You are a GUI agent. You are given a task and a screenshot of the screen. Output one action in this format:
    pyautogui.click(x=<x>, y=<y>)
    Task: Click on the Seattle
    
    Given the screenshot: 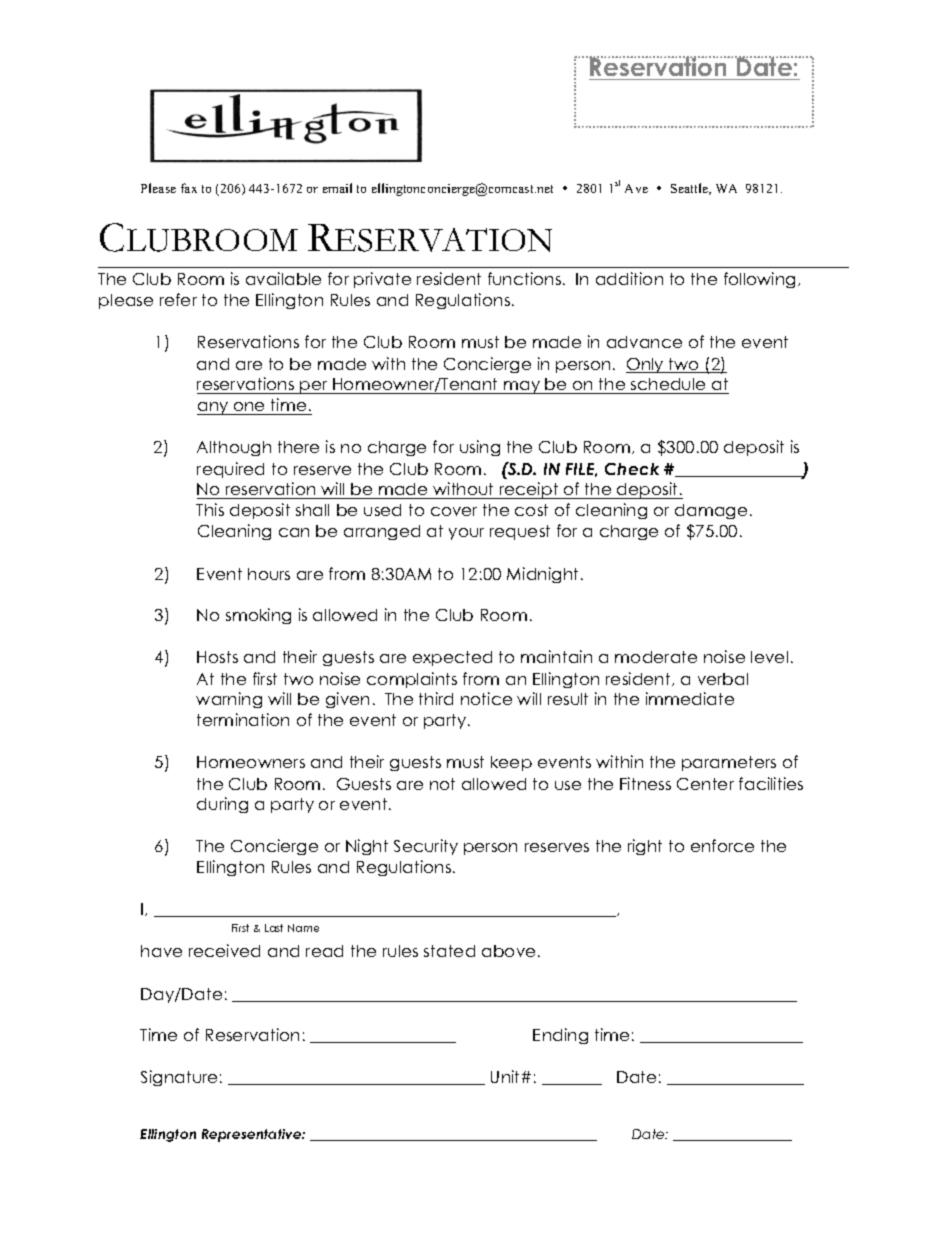 What is the action you would take?
    pyautogui.click(x=690, y=189)
